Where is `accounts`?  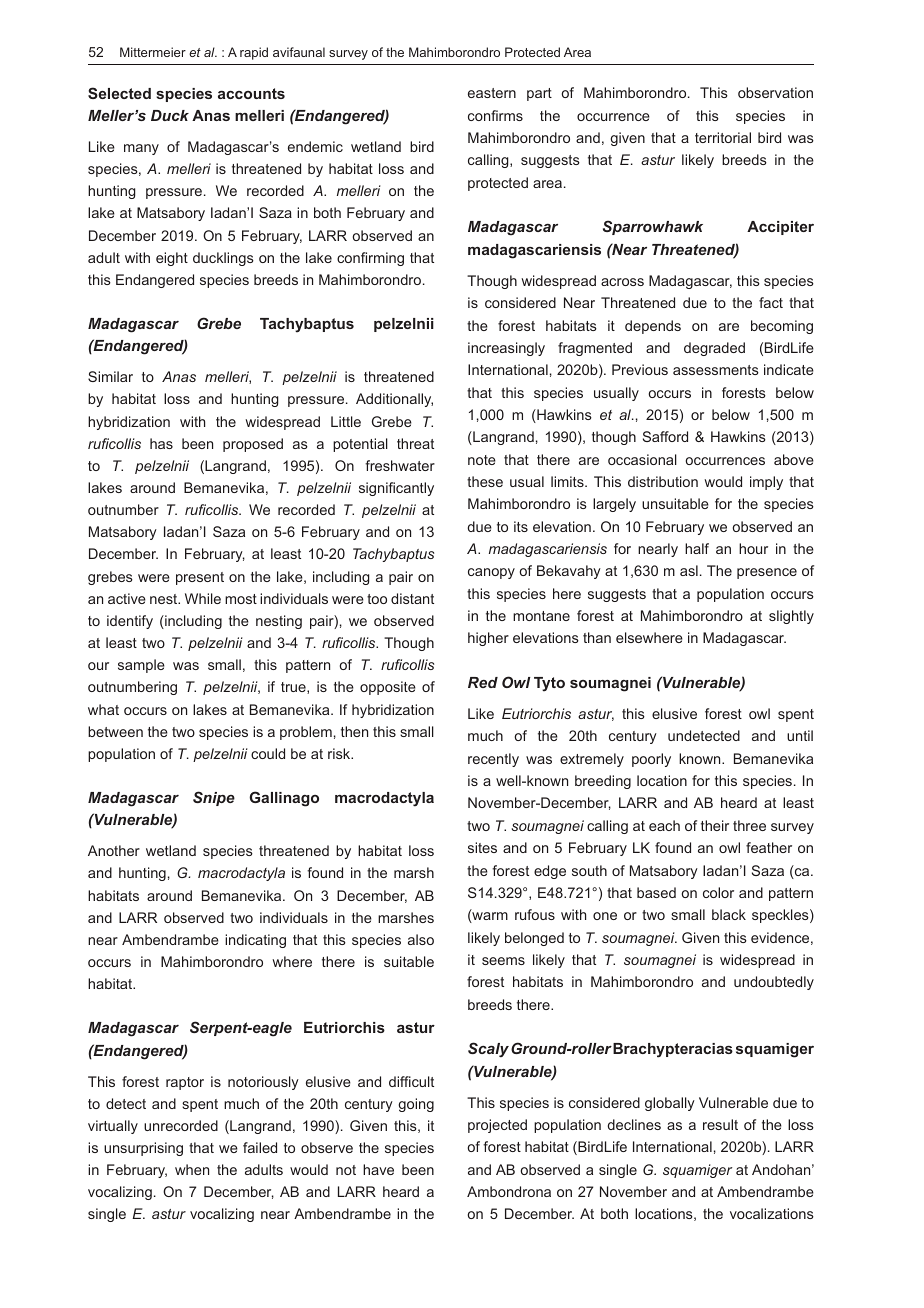 accounts is located at coordinates (251, 93).
